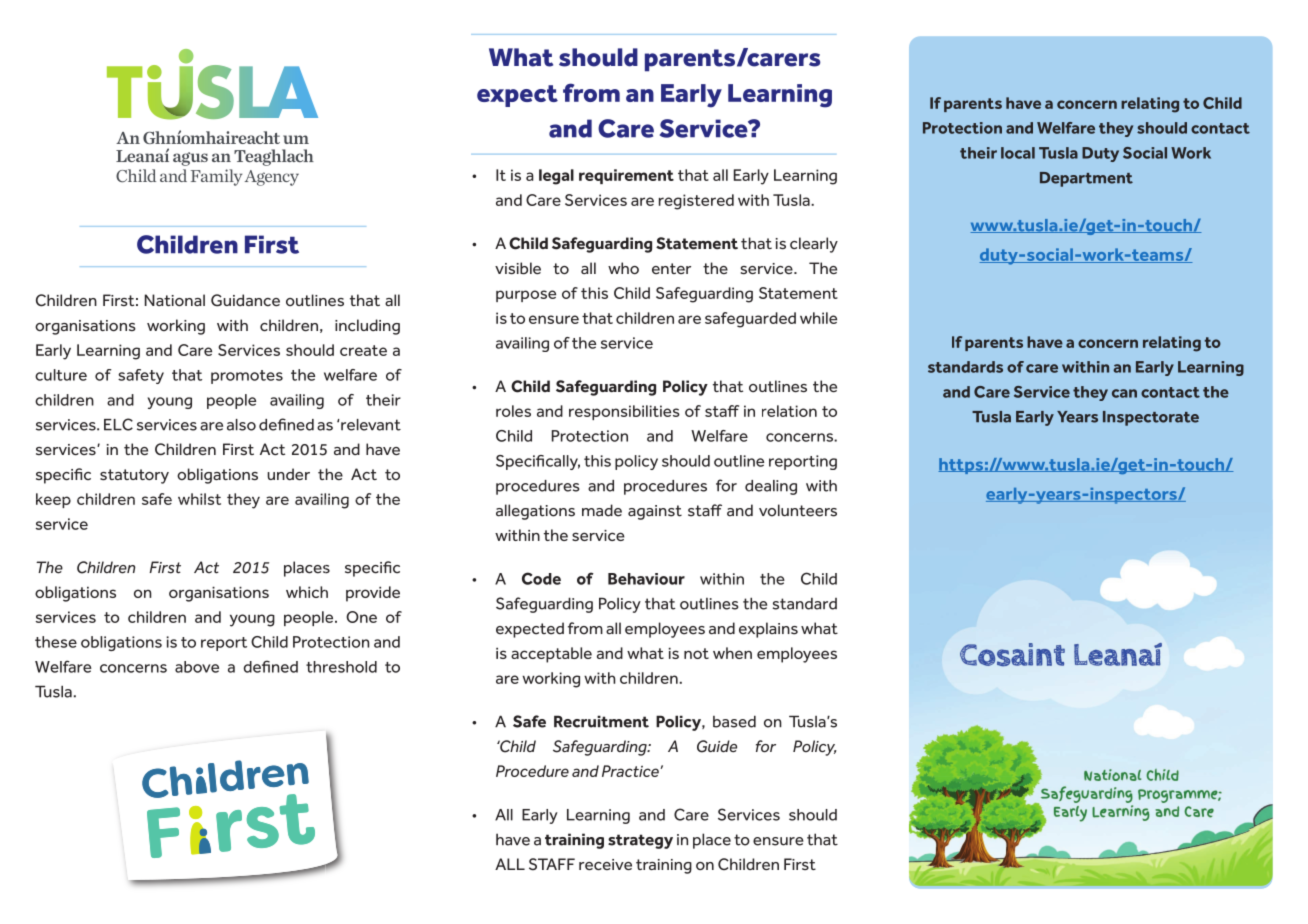 The width and height of the document is (1308, 924). Describe the element at coordinates (1124, 393) in the document. I see `can` at that location.
